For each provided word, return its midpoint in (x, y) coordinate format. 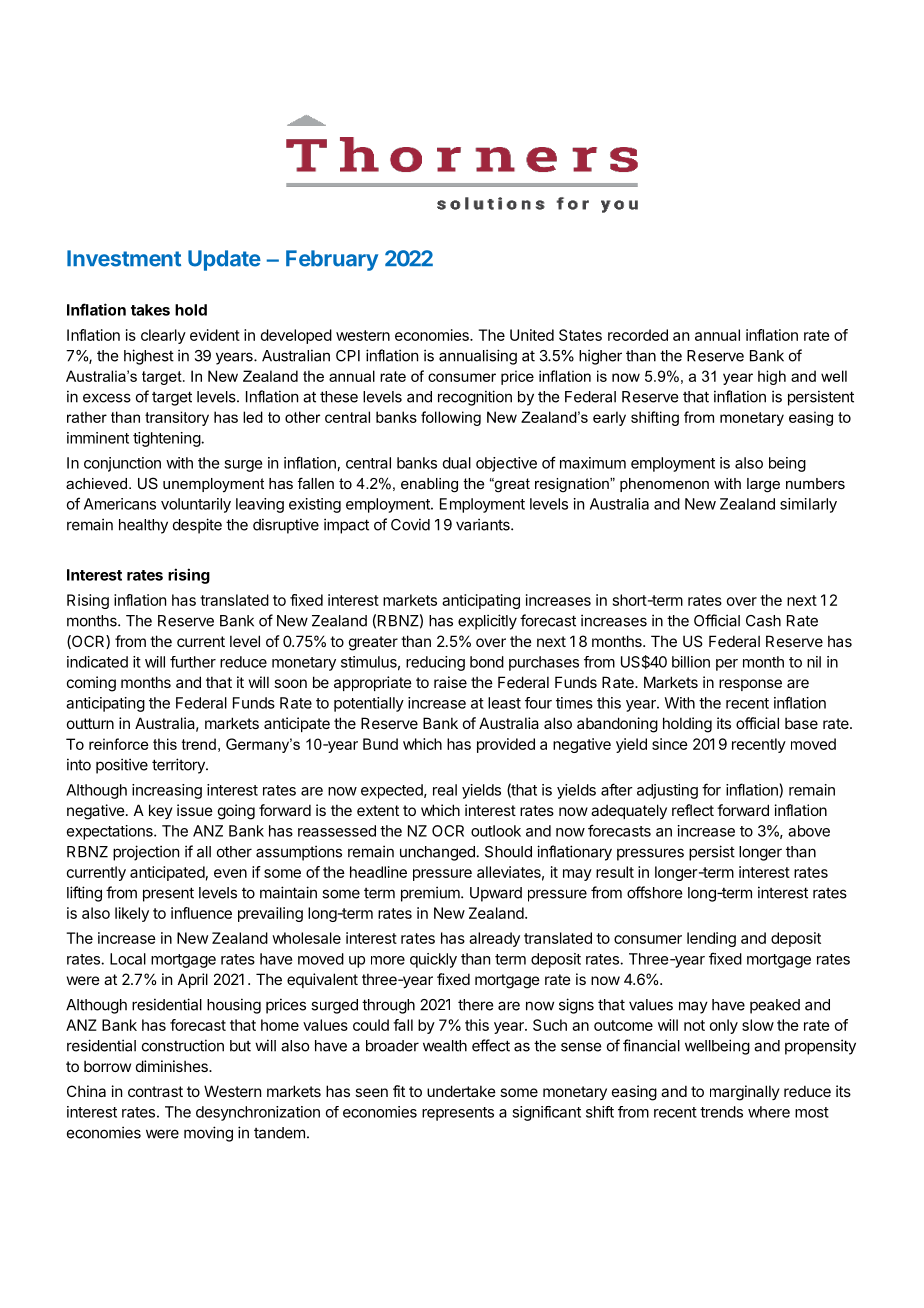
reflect (693, 810)
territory (179, 766)
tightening (167, 439)
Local (128, 959)
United (532, 335)
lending (711, 939)
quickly (433, 960)
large (763, 485)
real (445, 790)
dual (457, 463)
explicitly (487, 622)
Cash (763, 621)
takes (150, 310)
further (193, 662)
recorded (638, 335)
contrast (155, 1091)
